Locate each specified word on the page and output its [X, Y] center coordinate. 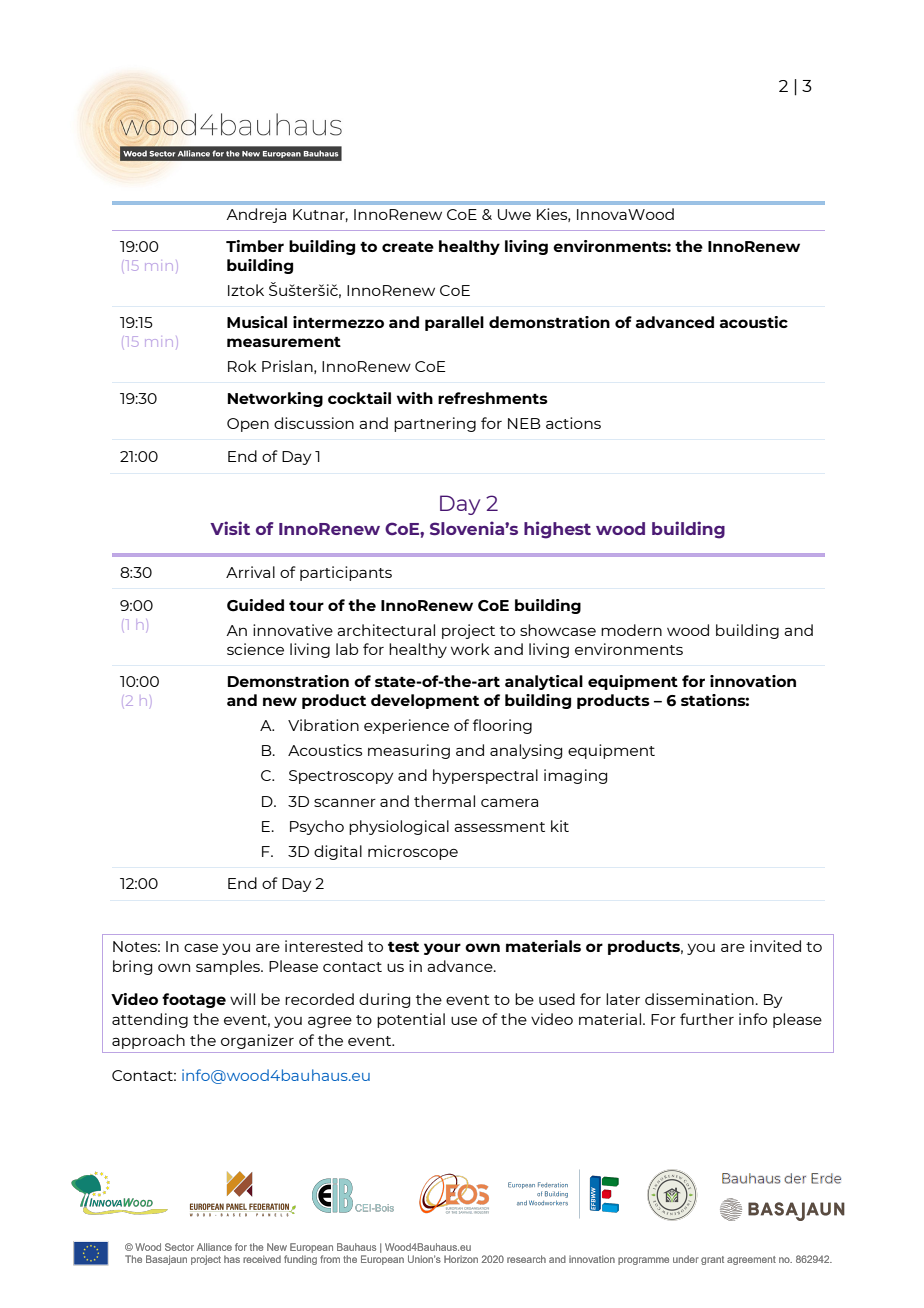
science [255, 649]
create [408, 247]
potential [411, 1020]
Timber [255, 246]
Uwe [514, 214]
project [468, 631]
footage [194, 1000]
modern [631, 630]
